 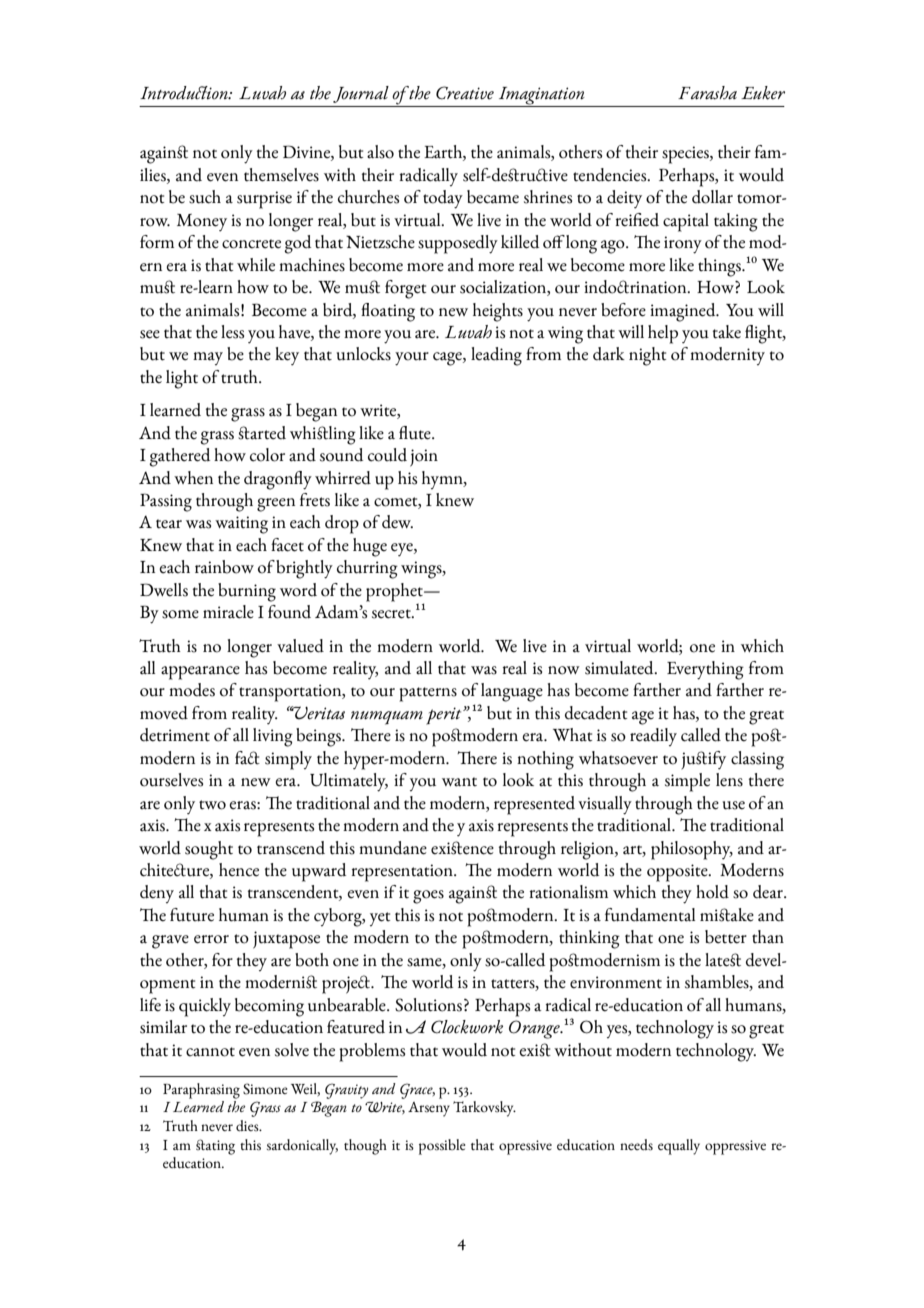 I want to click on Creative, so click(x=465, y=93).
